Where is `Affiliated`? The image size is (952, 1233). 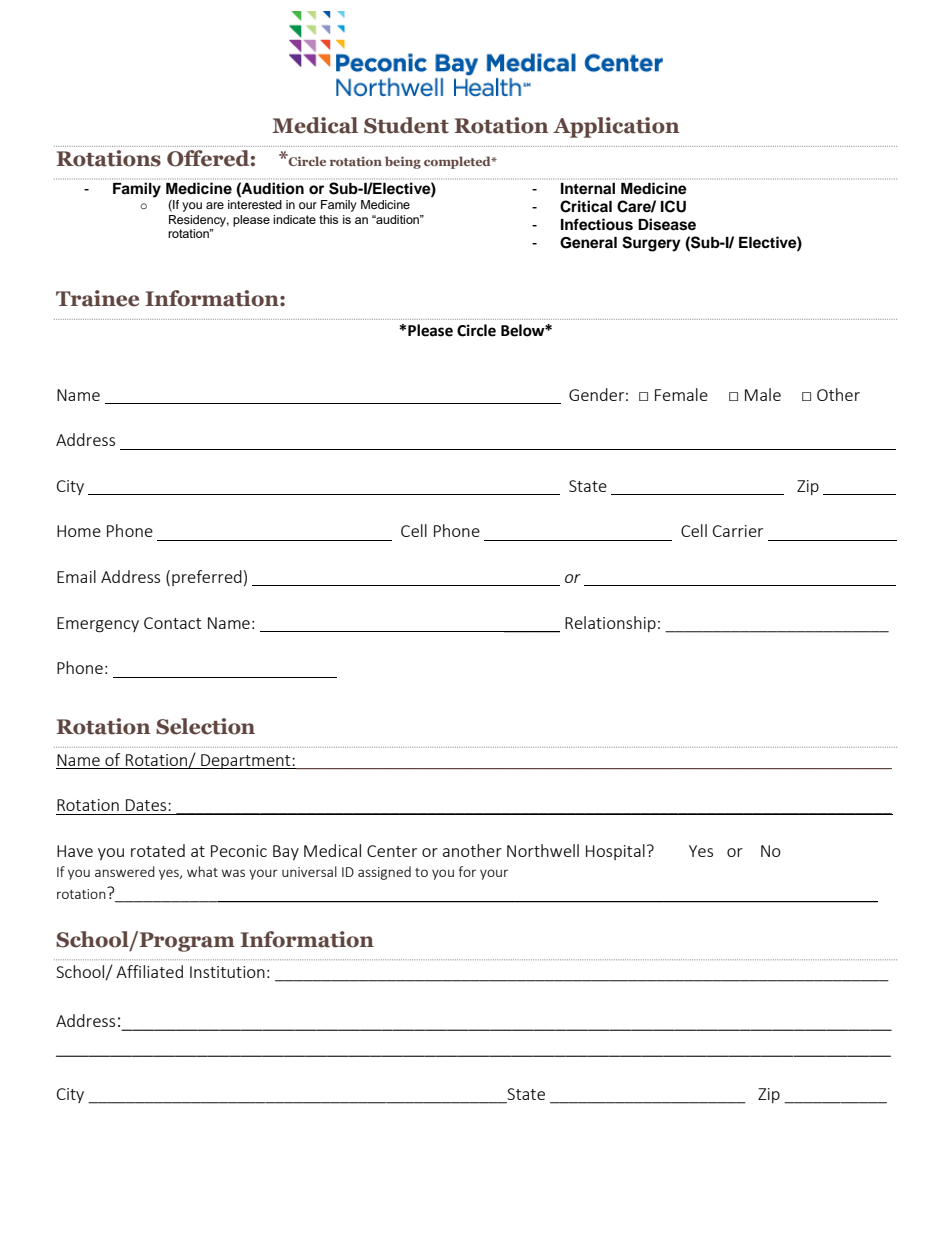
Affiliated is located at coordinates (149, 971).
